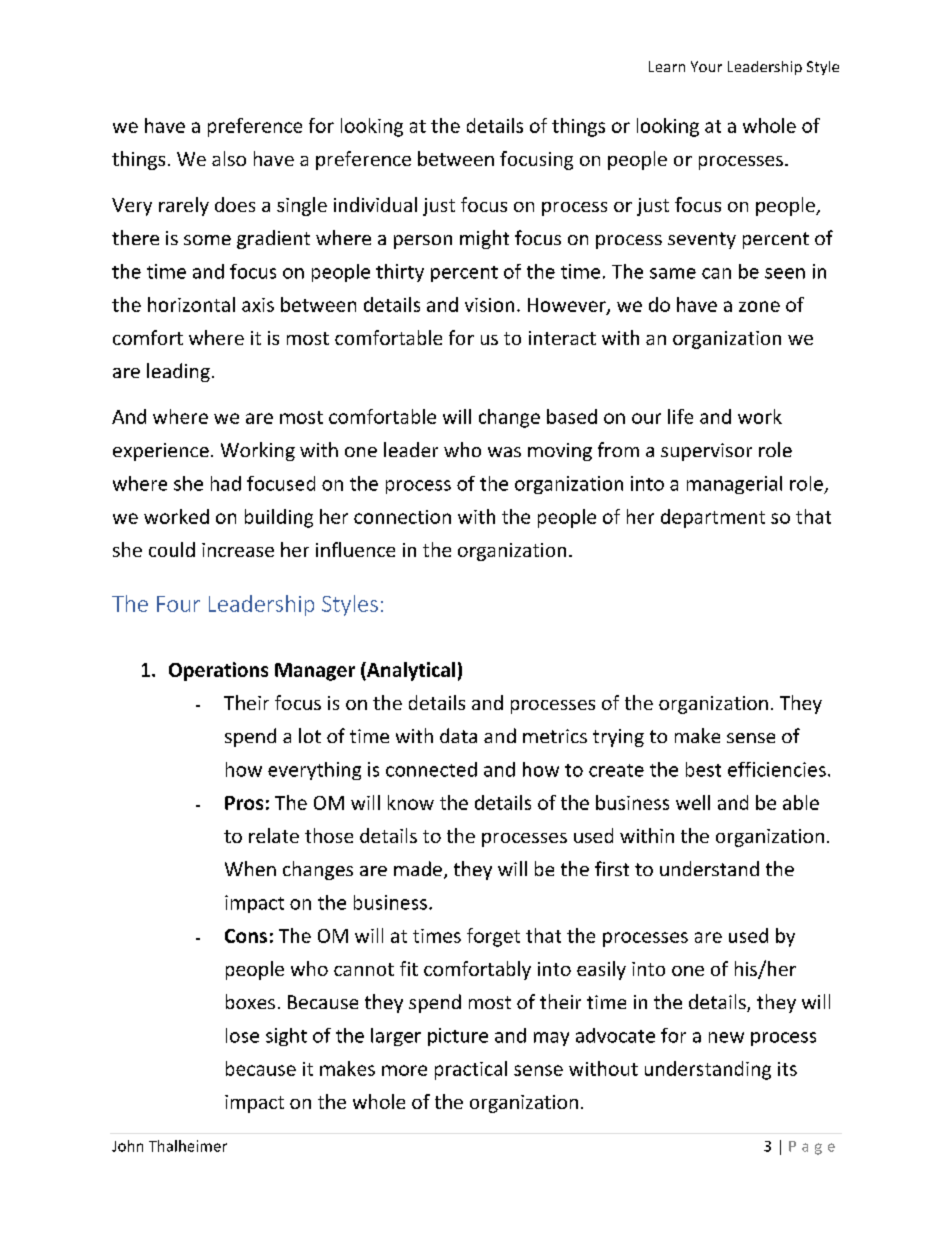 The height and width of the page is (1233, 952). What do you see at coordinates (244, 803) in the page?
I see `Pros` at bounding box center [244, 803].
